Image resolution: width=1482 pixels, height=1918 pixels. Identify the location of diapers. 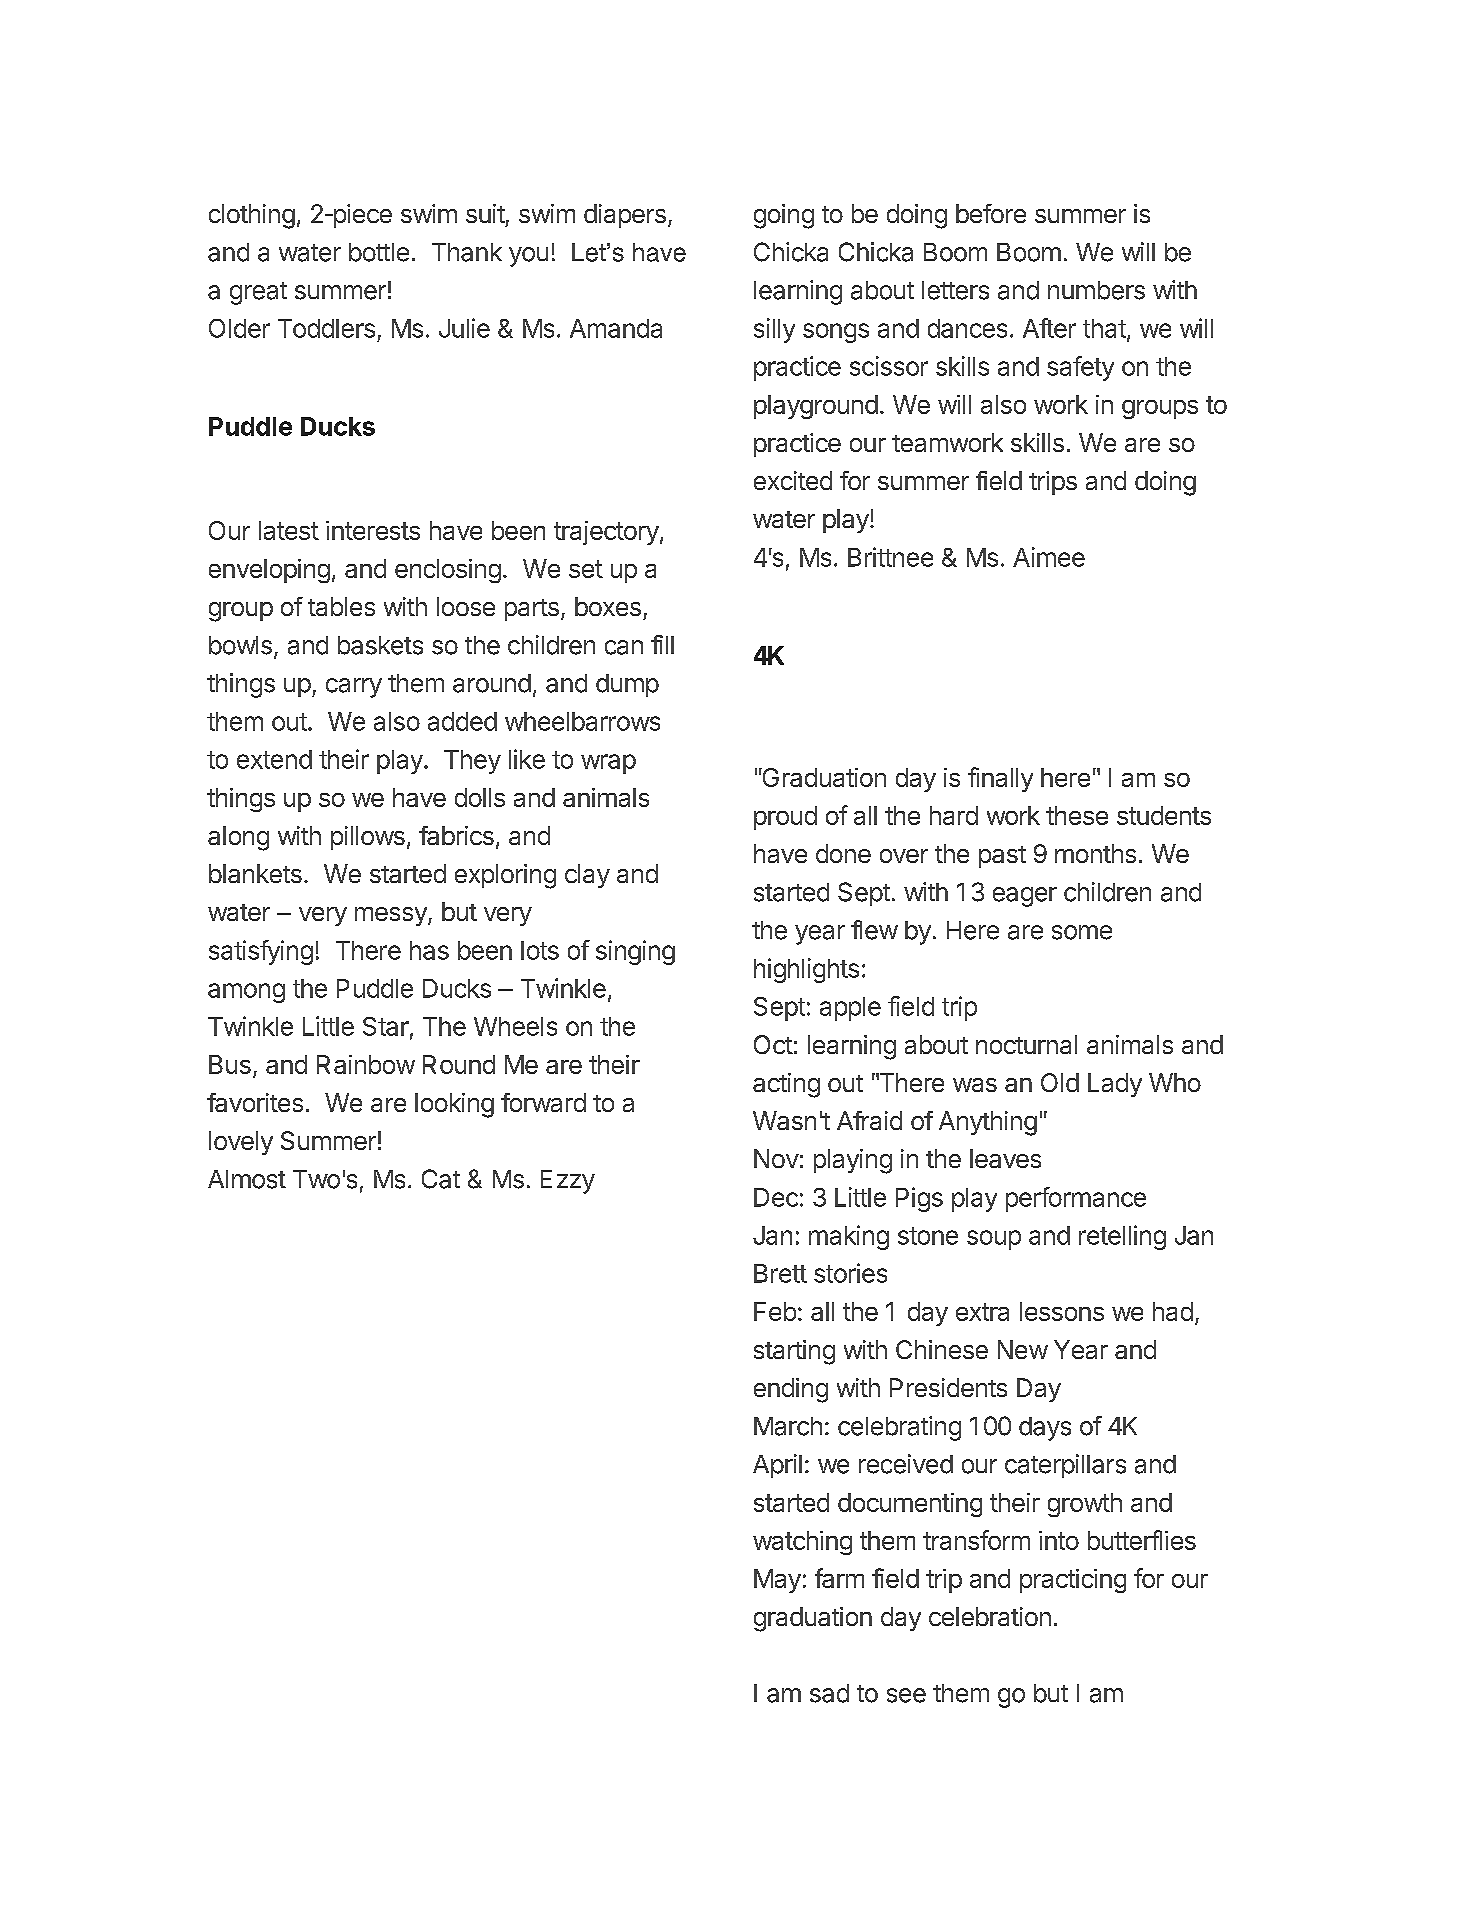
(625, 216).
